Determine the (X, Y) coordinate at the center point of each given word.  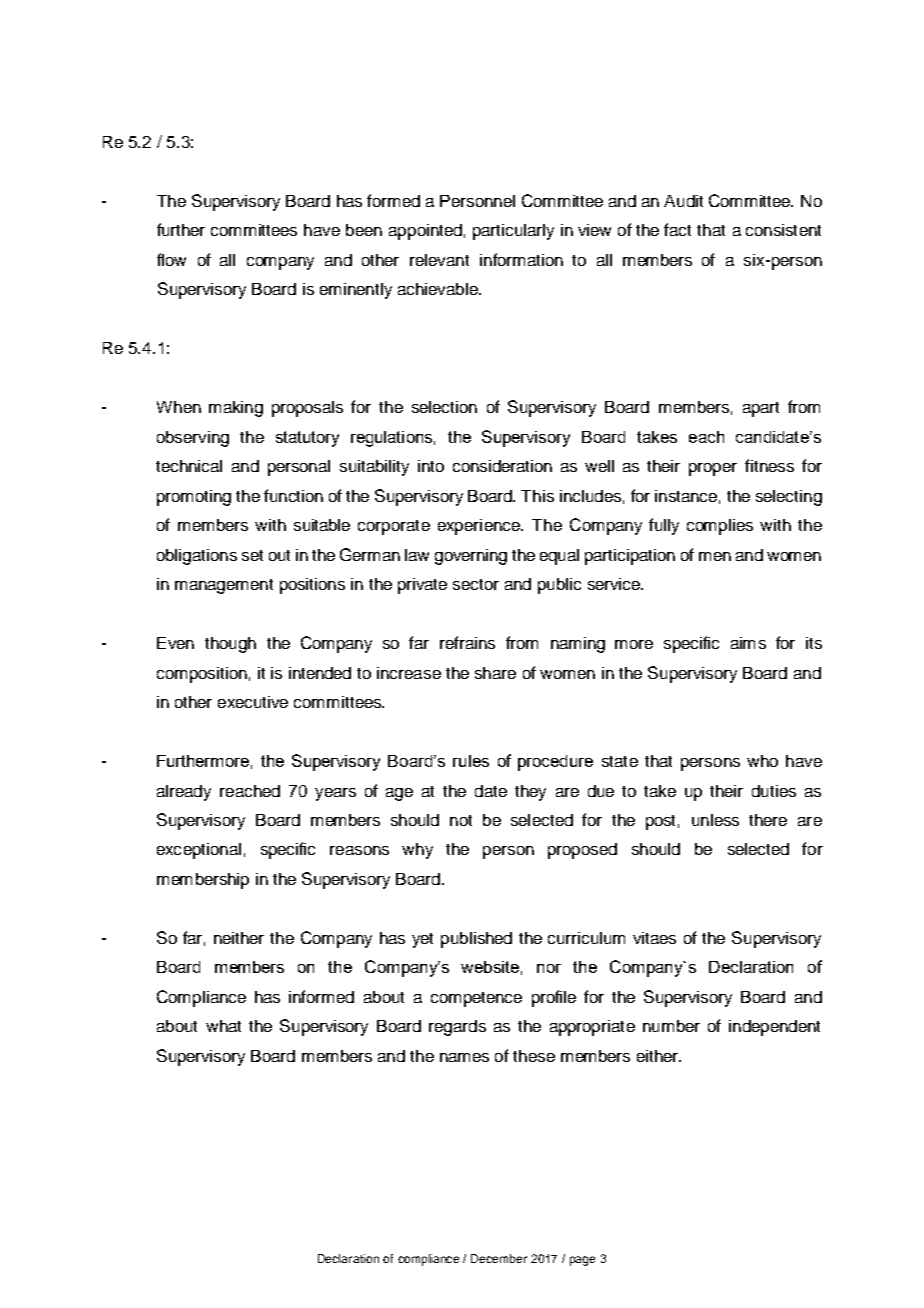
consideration (502, 466)
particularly (513, 232)
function (293, 495)
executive (253, 702)
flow (171, 259)
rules (471, 761)
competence (476, 999)
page (582, 1261)
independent (774, 1028)
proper (713, 469)
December (499, 1258)
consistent (783, 230)
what (223, 1026)
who (762, 761)
